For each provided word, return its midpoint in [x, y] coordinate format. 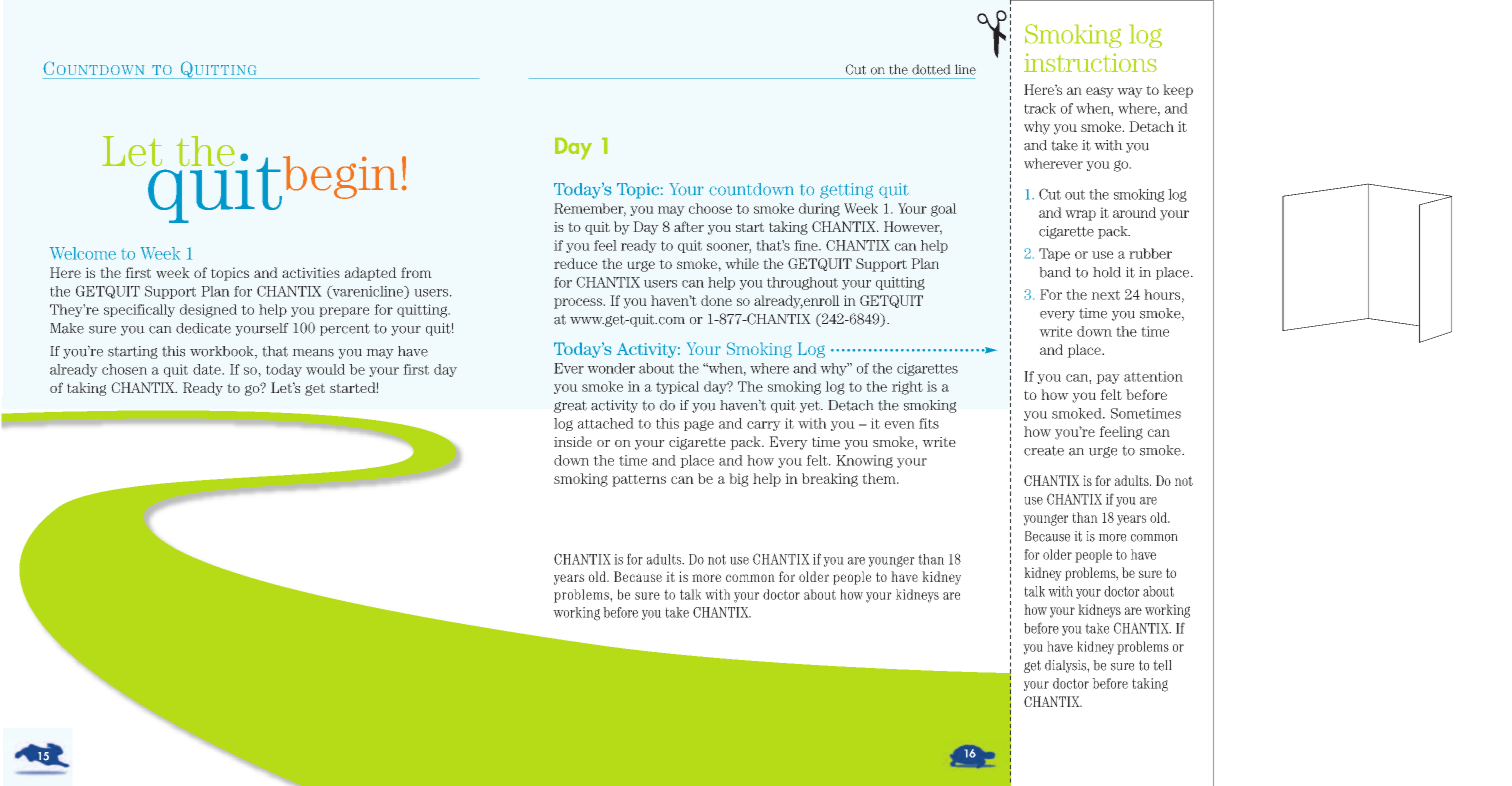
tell [1162, 665]
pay [1108, 379]
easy [1100, 92]
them [880, 478]
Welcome [83, 253]
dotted [931, 69]
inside [573, 441]
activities [311, 272]
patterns [639, 480]
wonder [611, 368]
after [689, 226]
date [208, 369]
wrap [1080, 215]
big [739, 480]
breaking [830, 480]
